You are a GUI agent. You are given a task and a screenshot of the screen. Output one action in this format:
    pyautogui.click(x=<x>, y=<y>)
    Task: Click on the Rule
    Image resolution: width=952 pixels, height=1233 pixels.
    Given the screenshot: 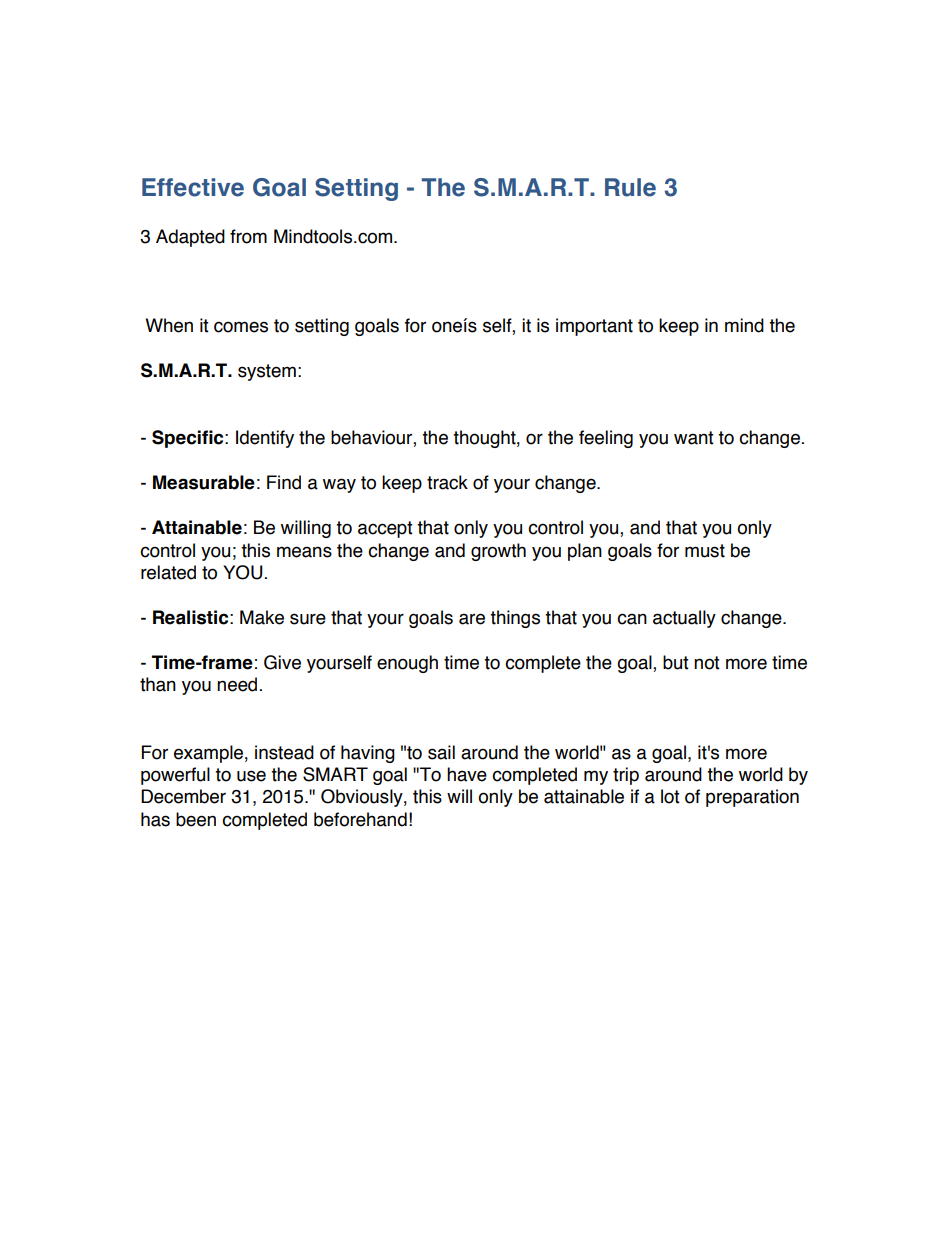 What is the action you would take?
    pyautogui.click(x=630, y=187)
